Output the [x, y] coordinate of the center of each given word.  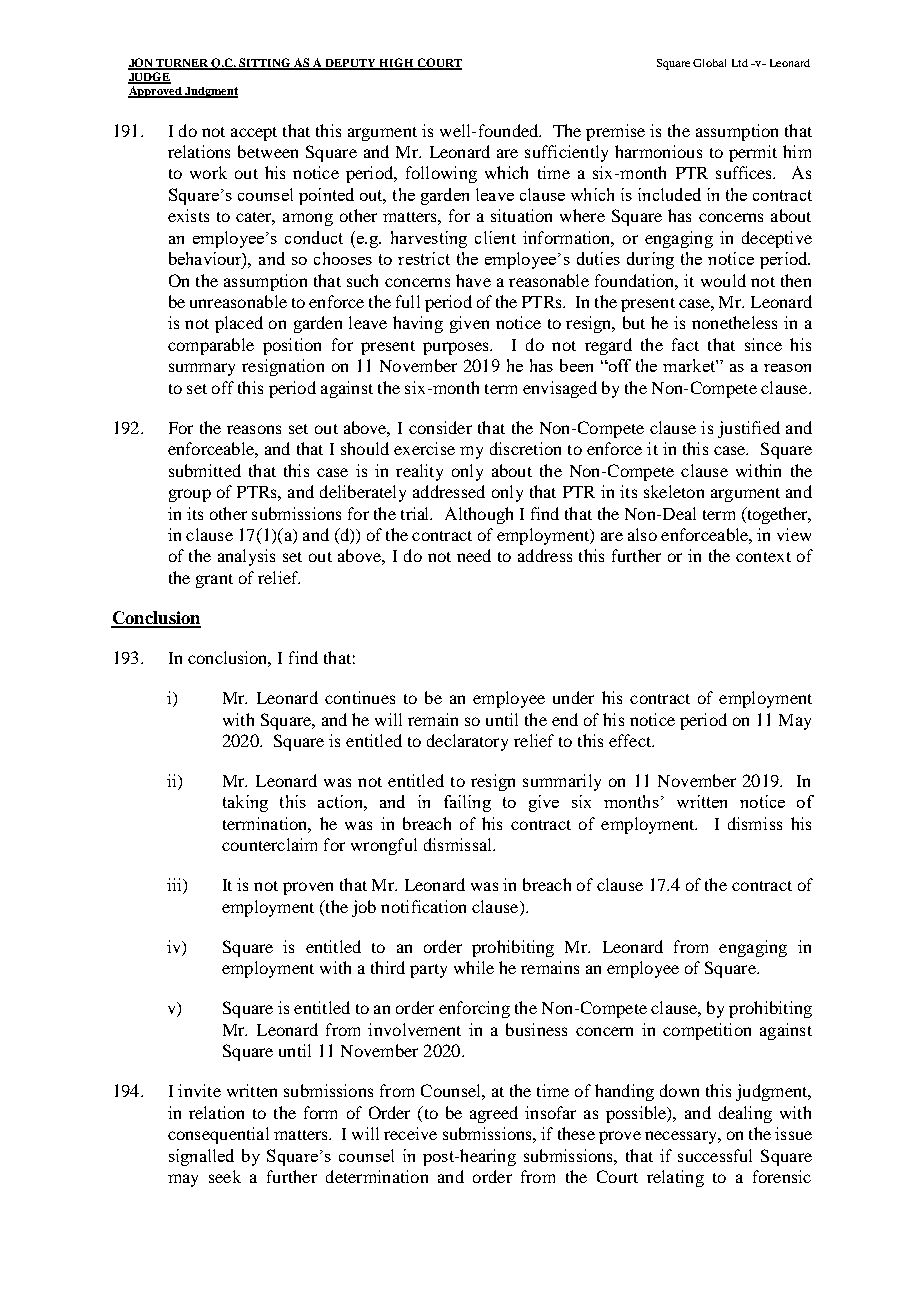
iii [175, 886]
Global [709, 63]
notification [423, 906]
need [474, 555]
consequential [218, 1135]
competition [707, 1031]
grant [214, 581]
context [763, 557]
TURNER [183, 64]
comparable [211, 346]
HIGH [397, 63]
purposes [457, 348]
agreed [494, 1114]
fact [685, 344]
